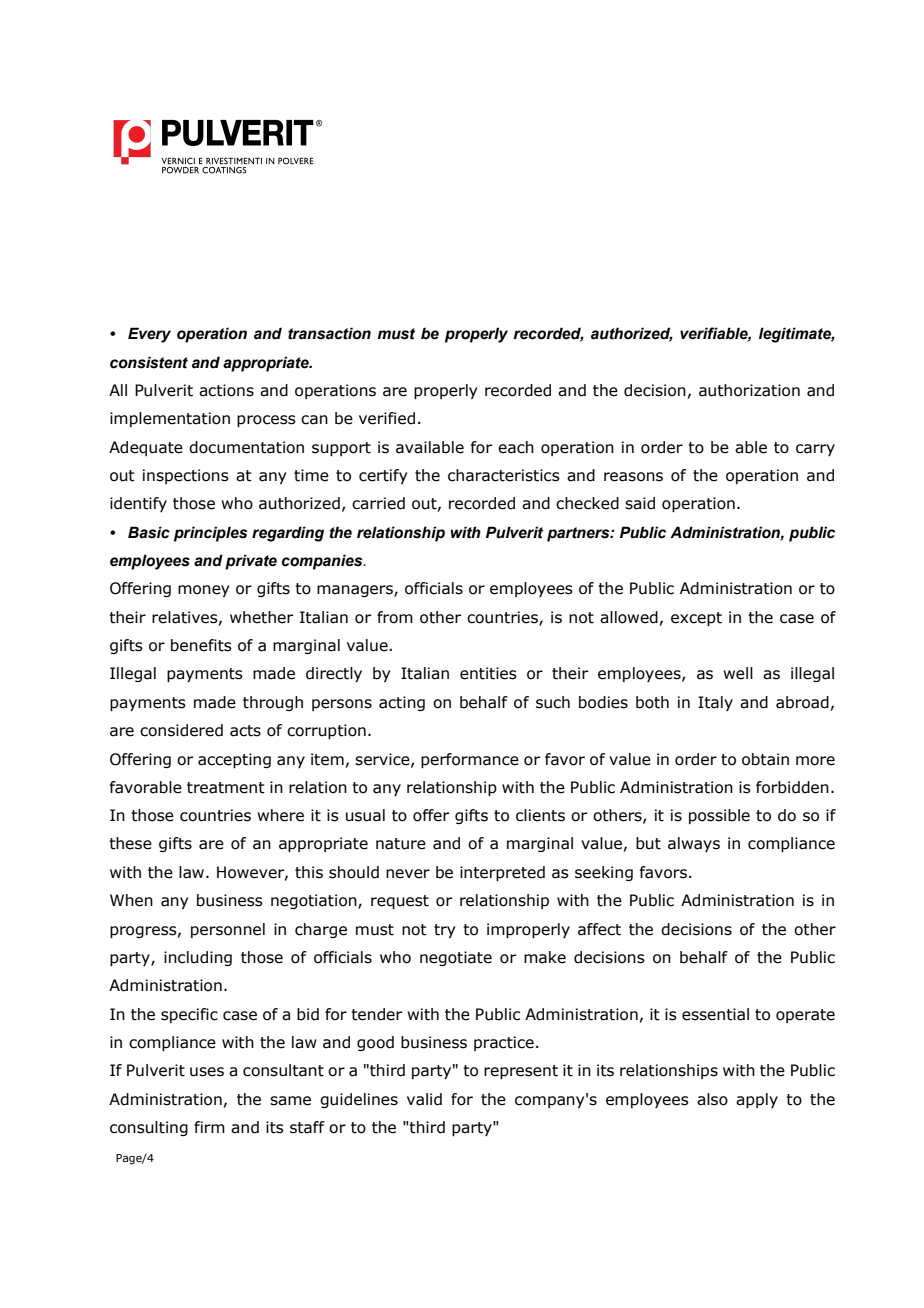 Image resolution: width=924 pixels, height=1308 pixels. What do you see at coordinates (387, 418) in the screenshot?
I see `verified` at bounding box center [387, 418].
